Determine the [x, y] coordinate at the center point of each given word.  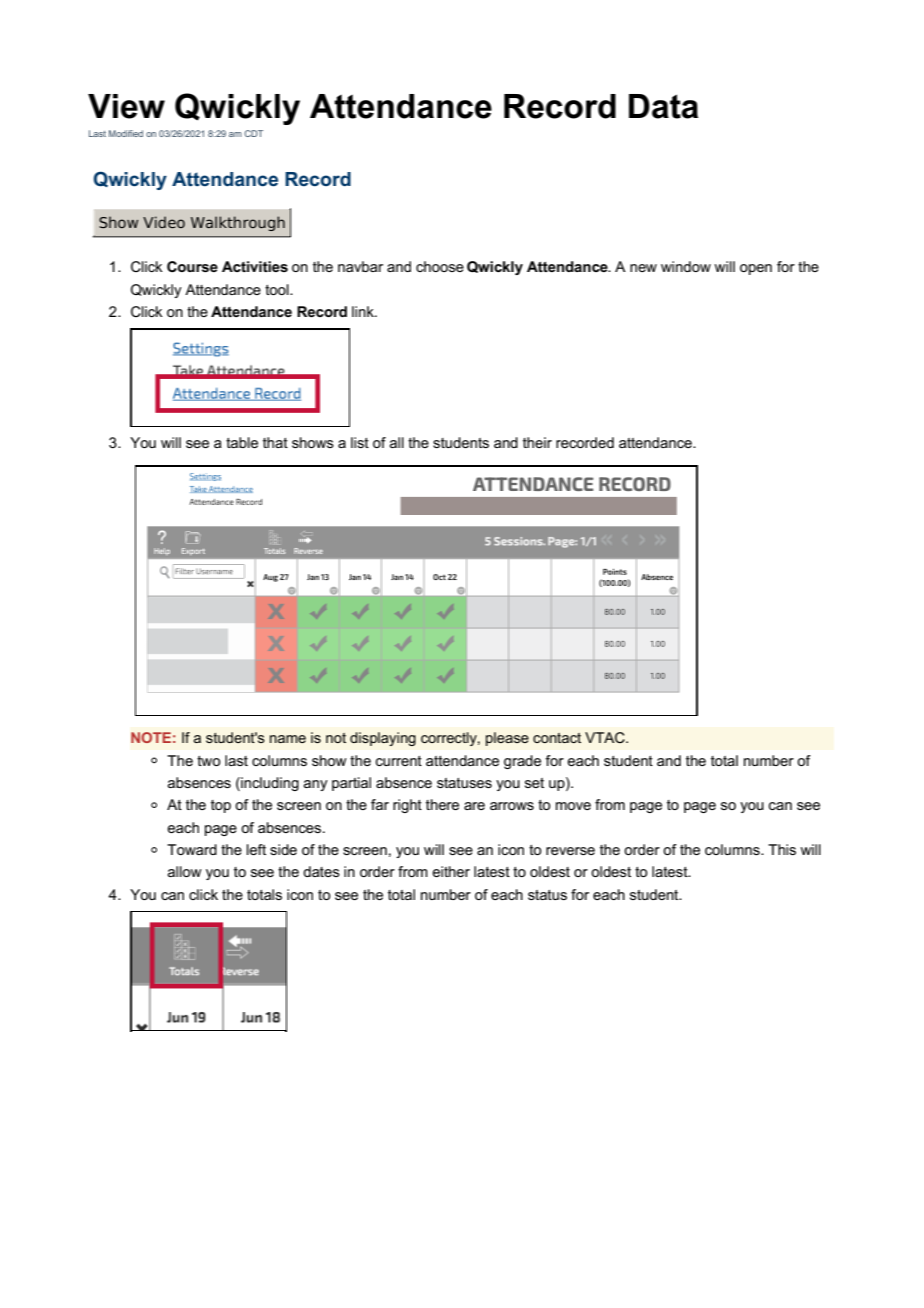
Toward [192, 849]
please [507, 739]
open [756, 269]
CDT [253, 133]
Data [663, 106]
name [288, 739]
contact [557, 738]
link [364, 311]
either [451, 871]
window [686, 266]
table [242, 442]
